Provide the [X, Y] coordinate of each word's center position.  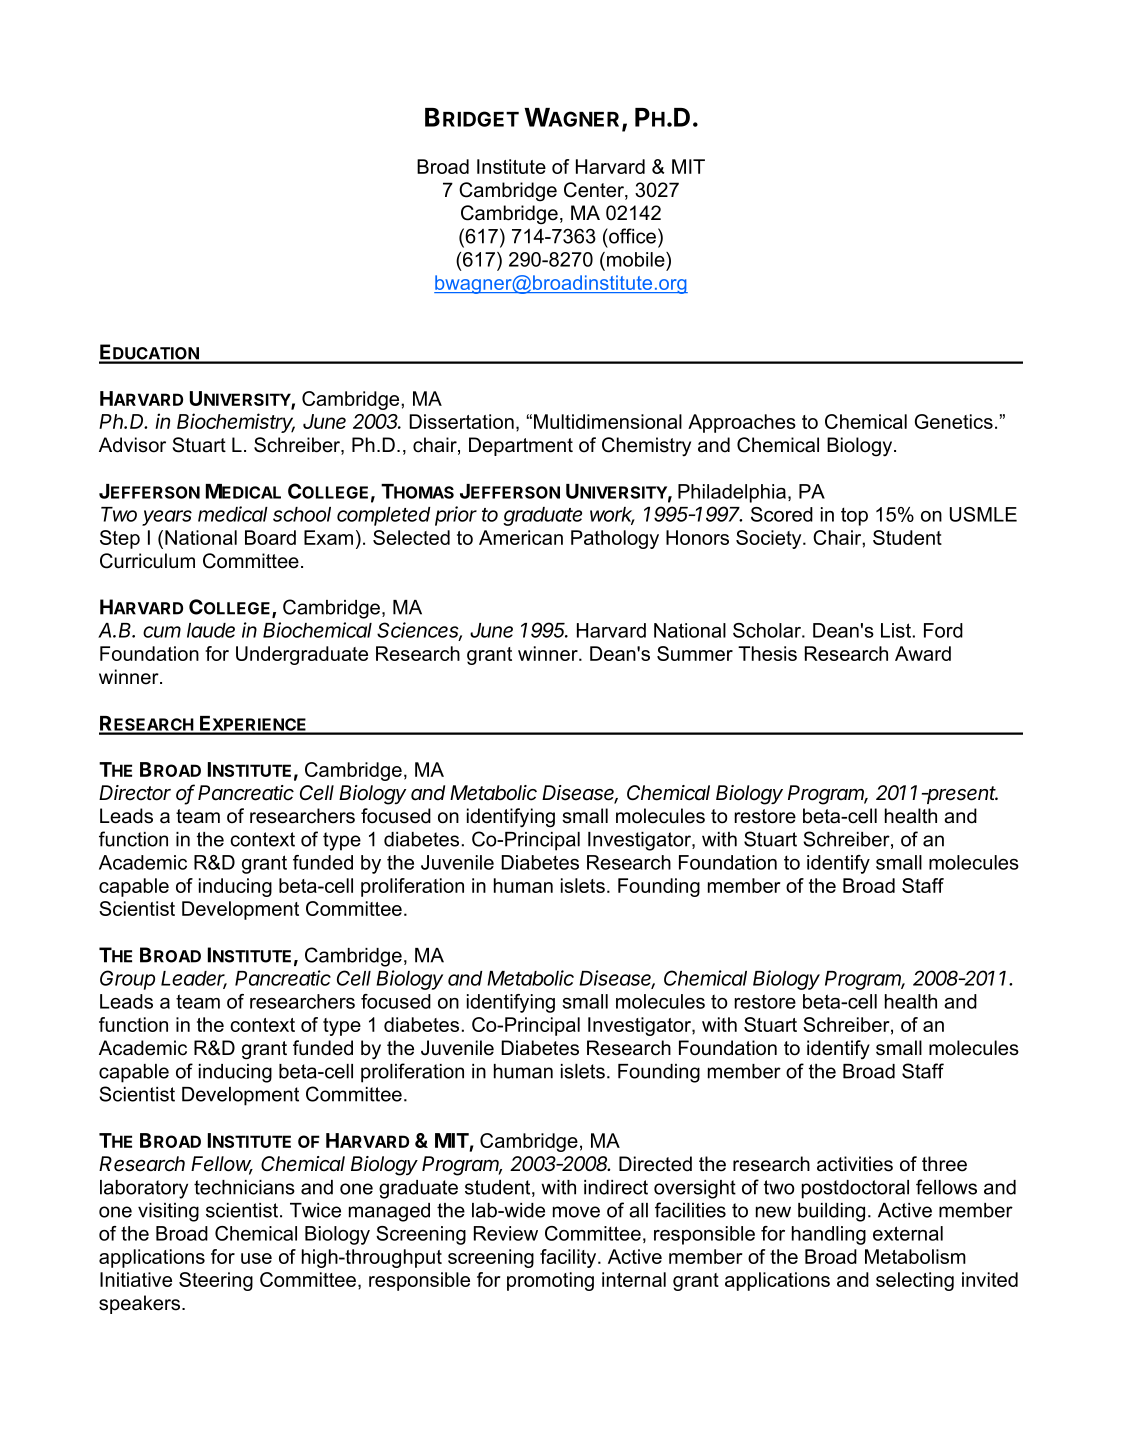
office [633, 236]
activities [855, 1164]
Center [595, 191]
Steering [216, 1281]
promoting [550, 1281]
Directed [655, 1164]
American [521, 537]
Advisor [132, 445]
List [896, 630]
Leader [194, 979]
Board [270, 537]
